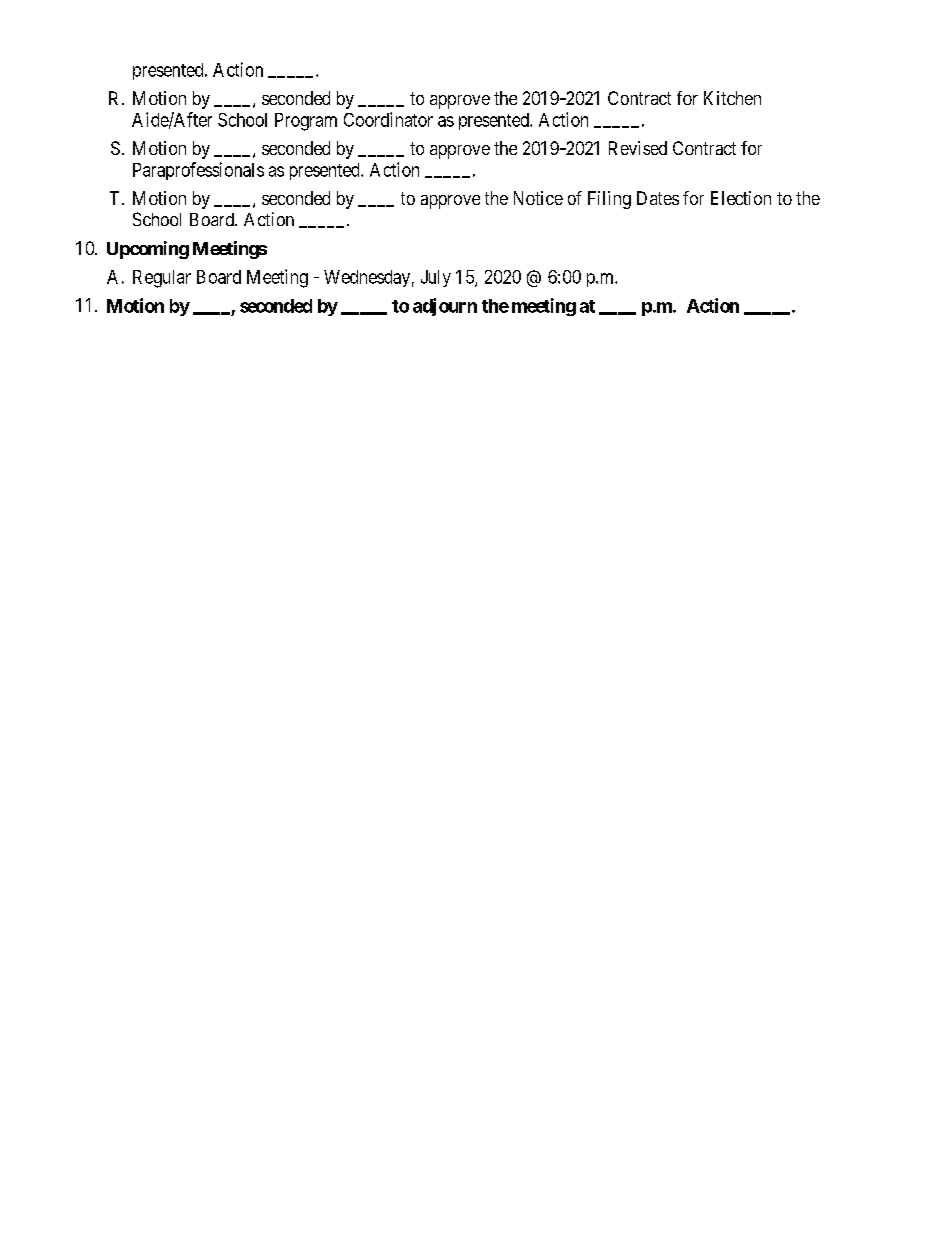  I want to click on Coordinator, so click(388, 119).
